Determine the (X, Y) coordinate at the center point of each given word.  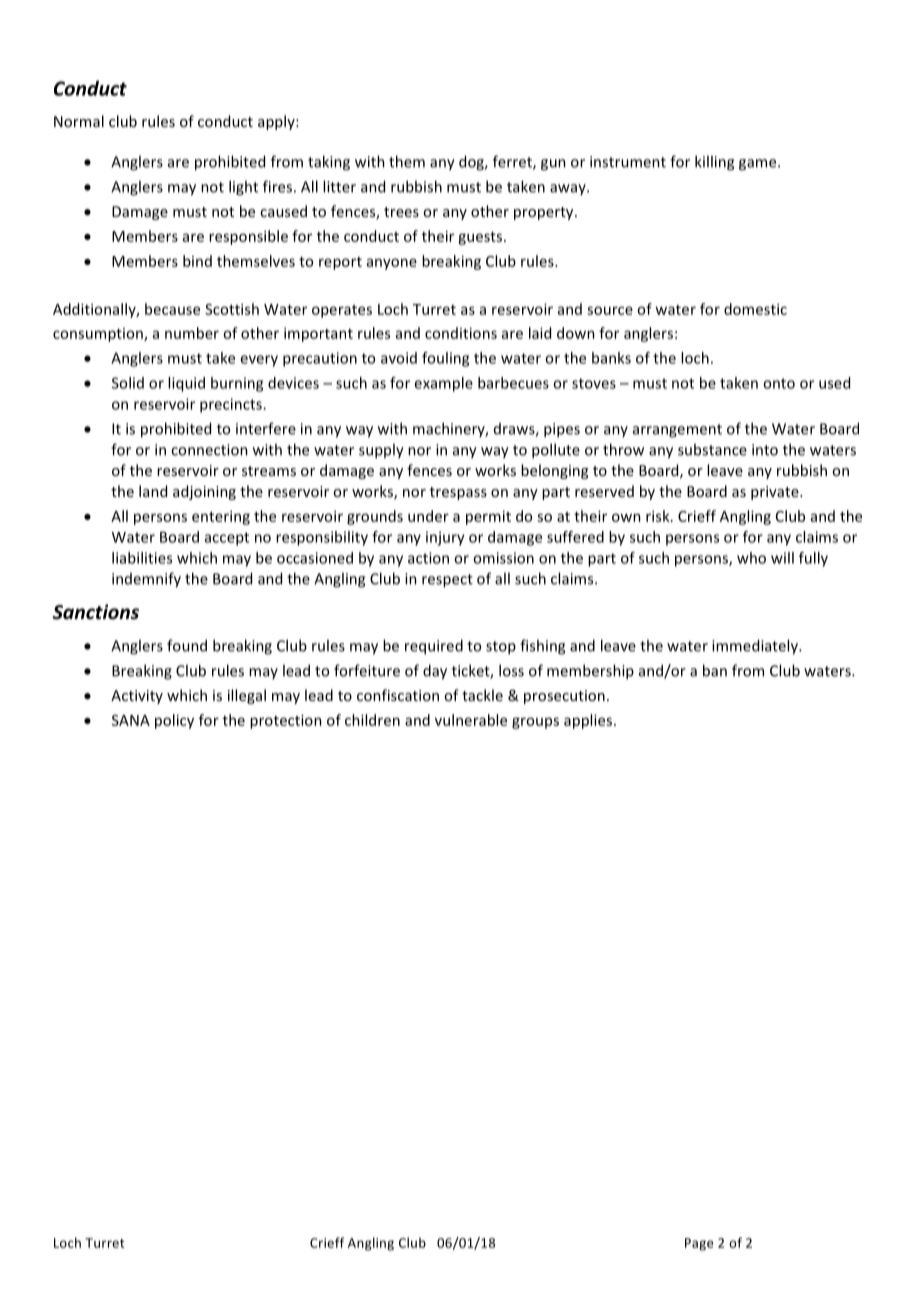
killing (714, 163)
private (776, 493)
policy (174, 721)
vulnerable (471, 720)
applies (588, 721)
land (153, 491)
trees (401, 212)
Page (699, 1244)
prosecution (564, 697)
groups (535, 723)
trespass (458, 493)
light (243, 188)
